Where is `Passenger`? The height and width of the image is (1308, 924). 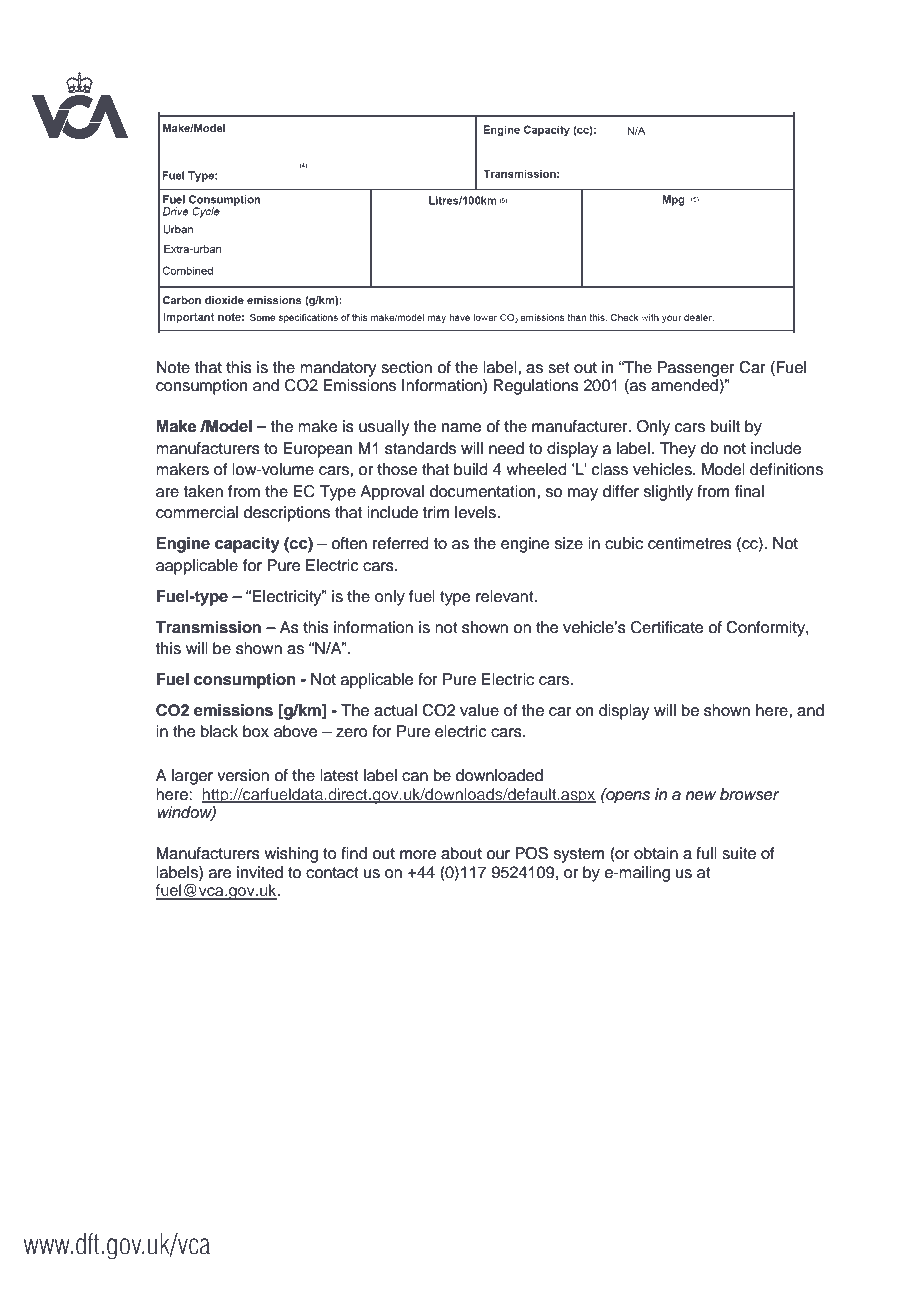 Passenger is located at coordinates (696, 369).
